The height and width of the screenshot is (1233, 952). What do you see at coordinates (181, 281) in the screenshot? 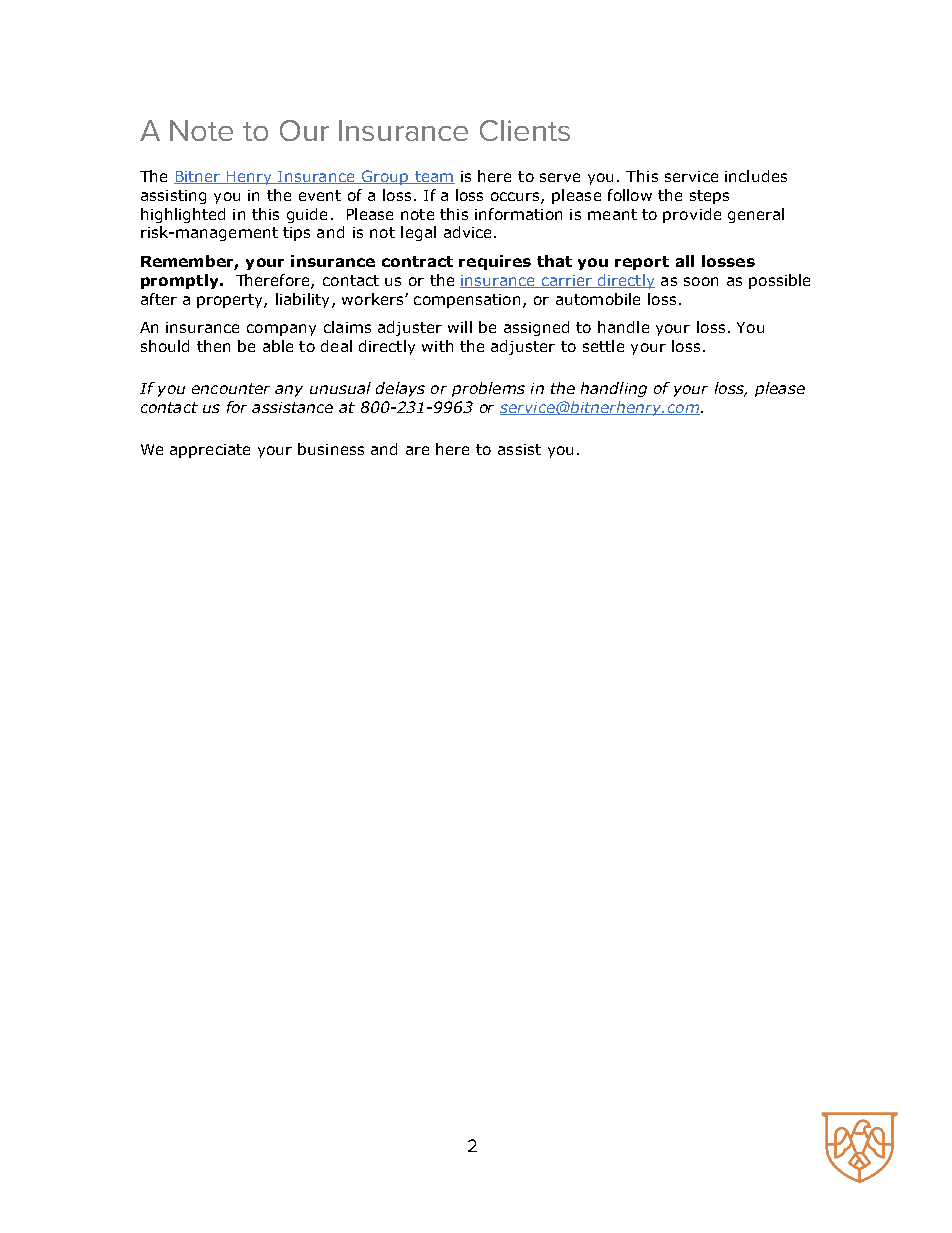
I see `promptly` at bounding box center [181, 281].
